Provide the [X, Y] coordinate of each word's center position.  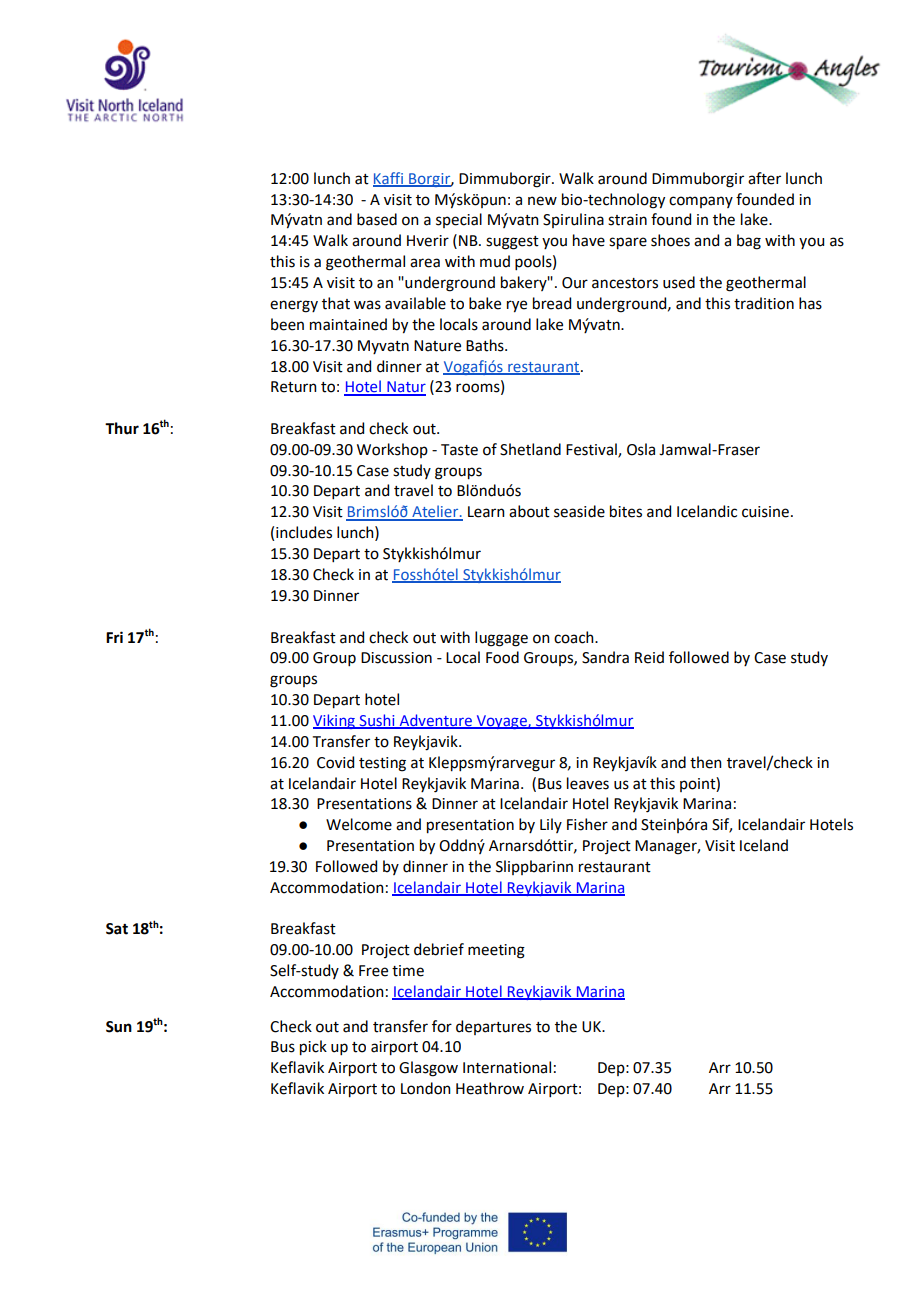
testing [382, 764]
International [507, 1067]
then [706, 762]
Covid [335, 762]
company [701, 202]
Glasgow [428, 1069]
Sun [119, 1027]
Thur [122, 428]
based [377, 219]
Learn [486, 512]
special [459, 220]
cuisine [765, 512]
